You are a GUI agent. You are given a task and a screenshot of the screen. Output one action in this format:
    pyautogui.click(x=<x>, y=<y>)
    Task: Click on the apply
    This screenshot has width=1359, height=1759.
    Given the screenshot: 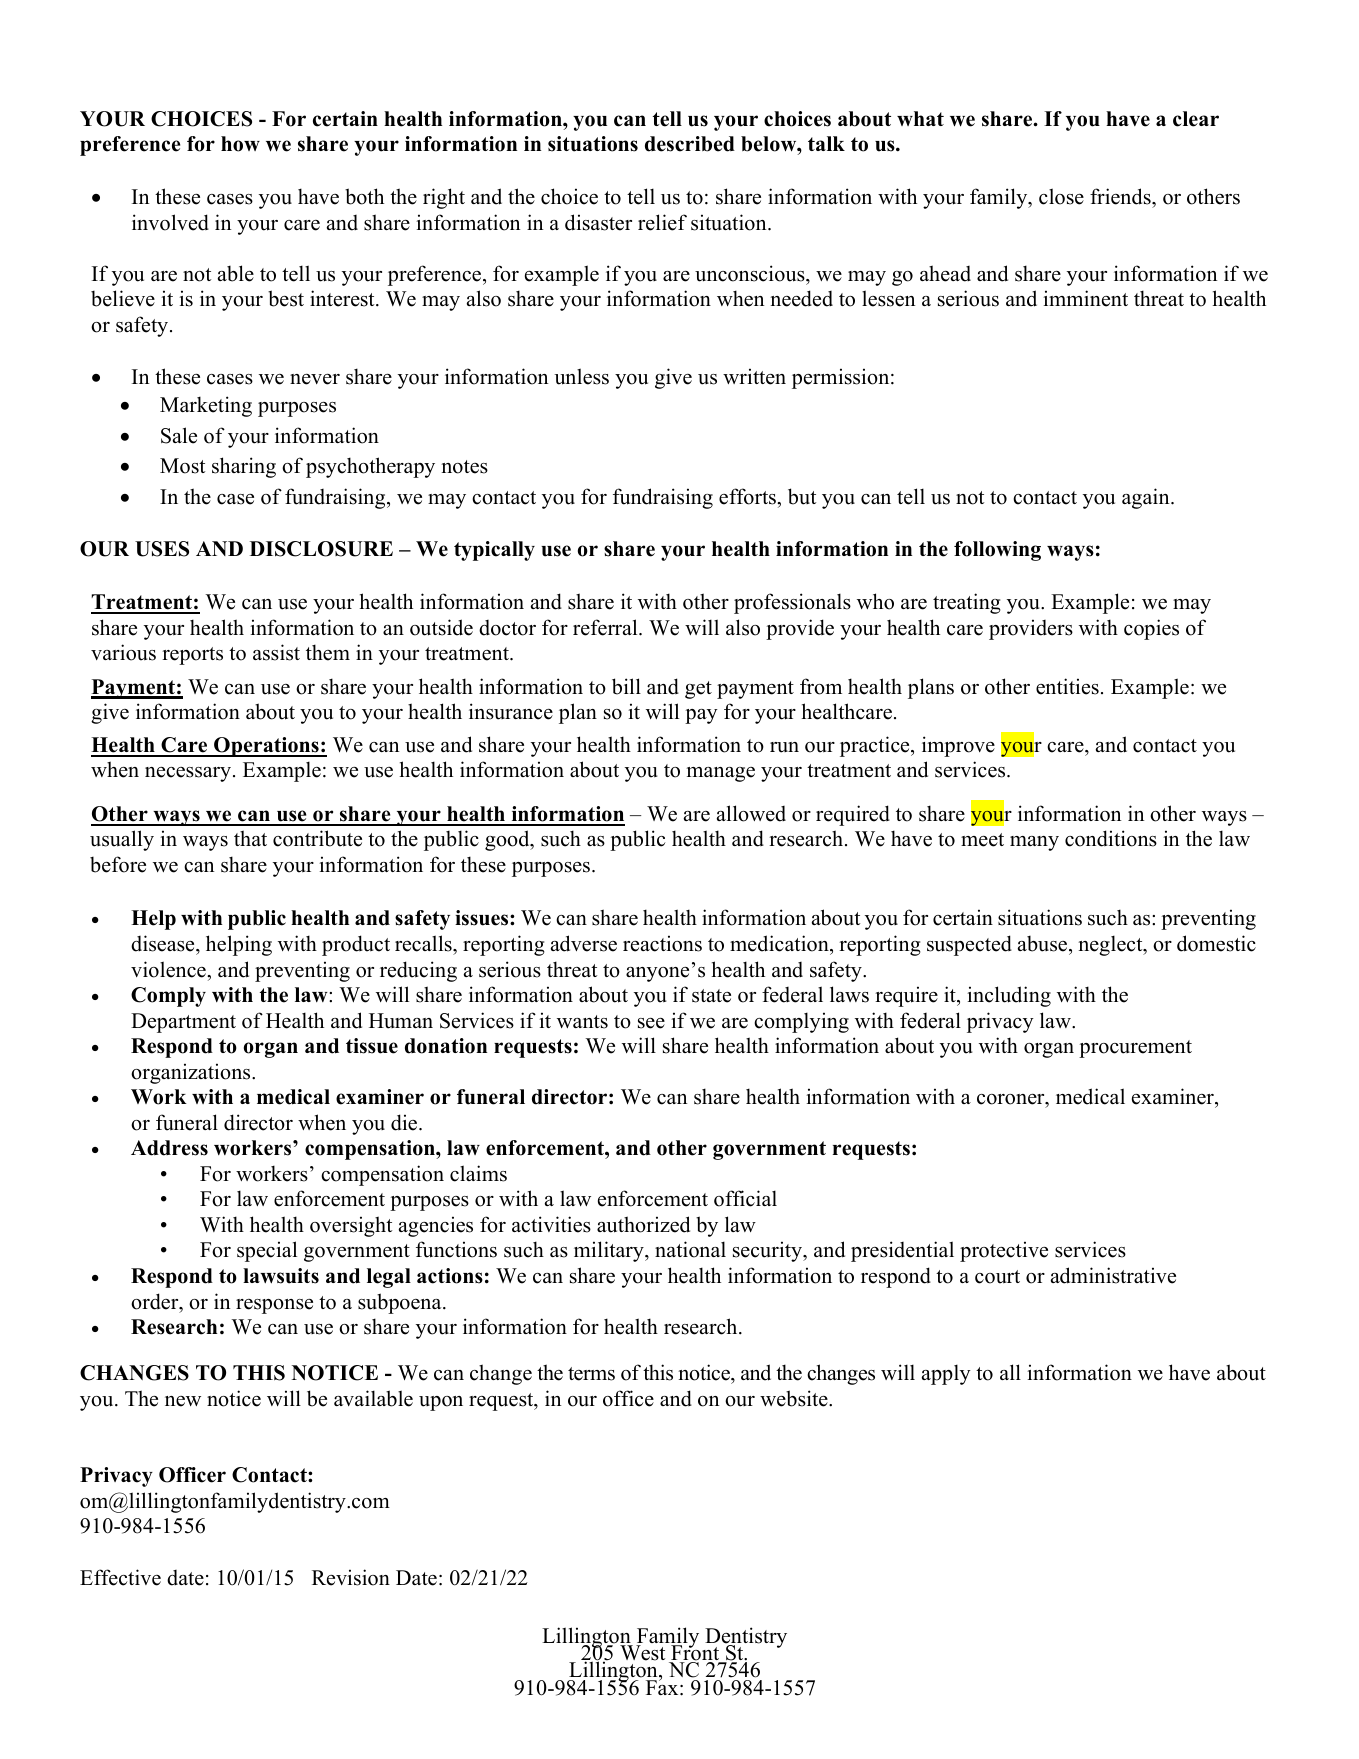 What is the action you would take?
    pyautogui.click(x=946, y=1374)
